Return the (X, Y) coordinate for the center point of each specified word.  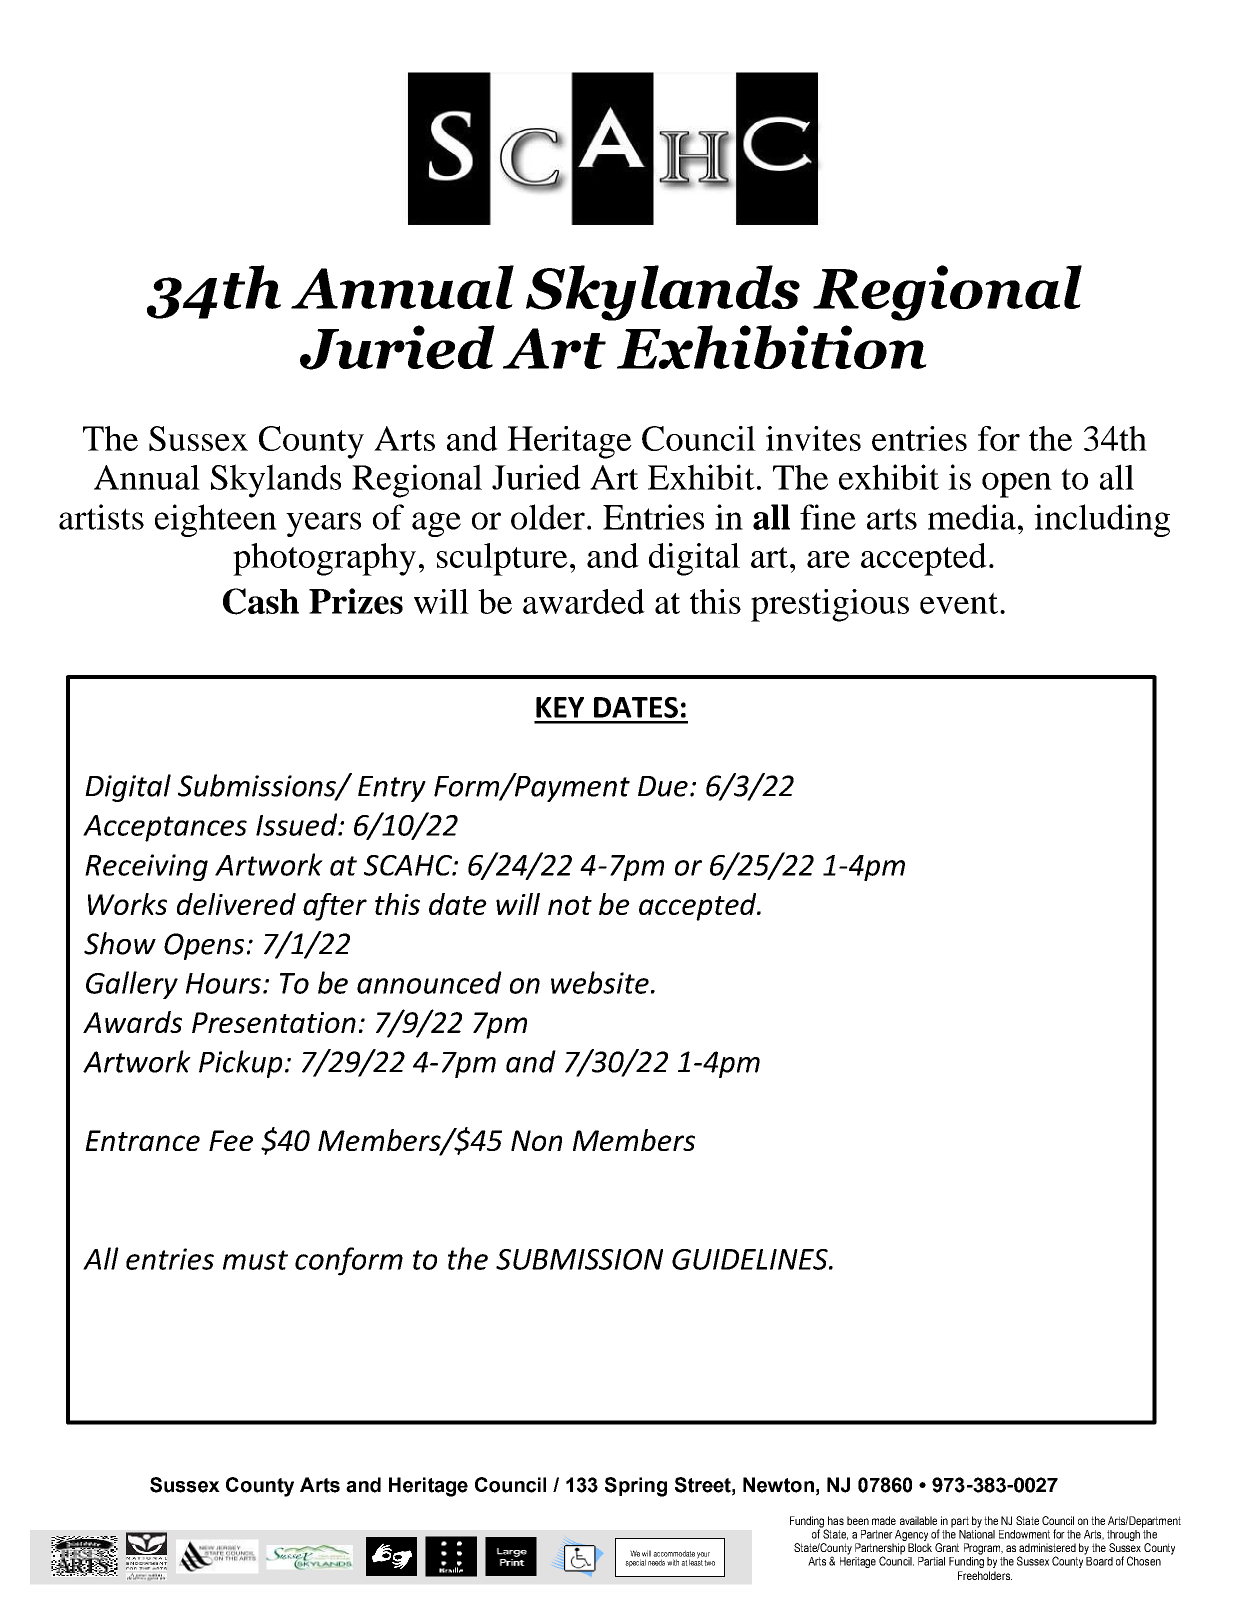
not (570, 905)
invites (813, 438)
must (255, 1260)
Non (536, 1140)
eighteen (216, 520)
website (600, 982)
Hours (223, 983)
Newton (778, 1485)
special (635, 1563)
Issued (298, 824)
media (972, 517)
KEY (560, 707)
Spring (636, 1487)
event (960, 603)
